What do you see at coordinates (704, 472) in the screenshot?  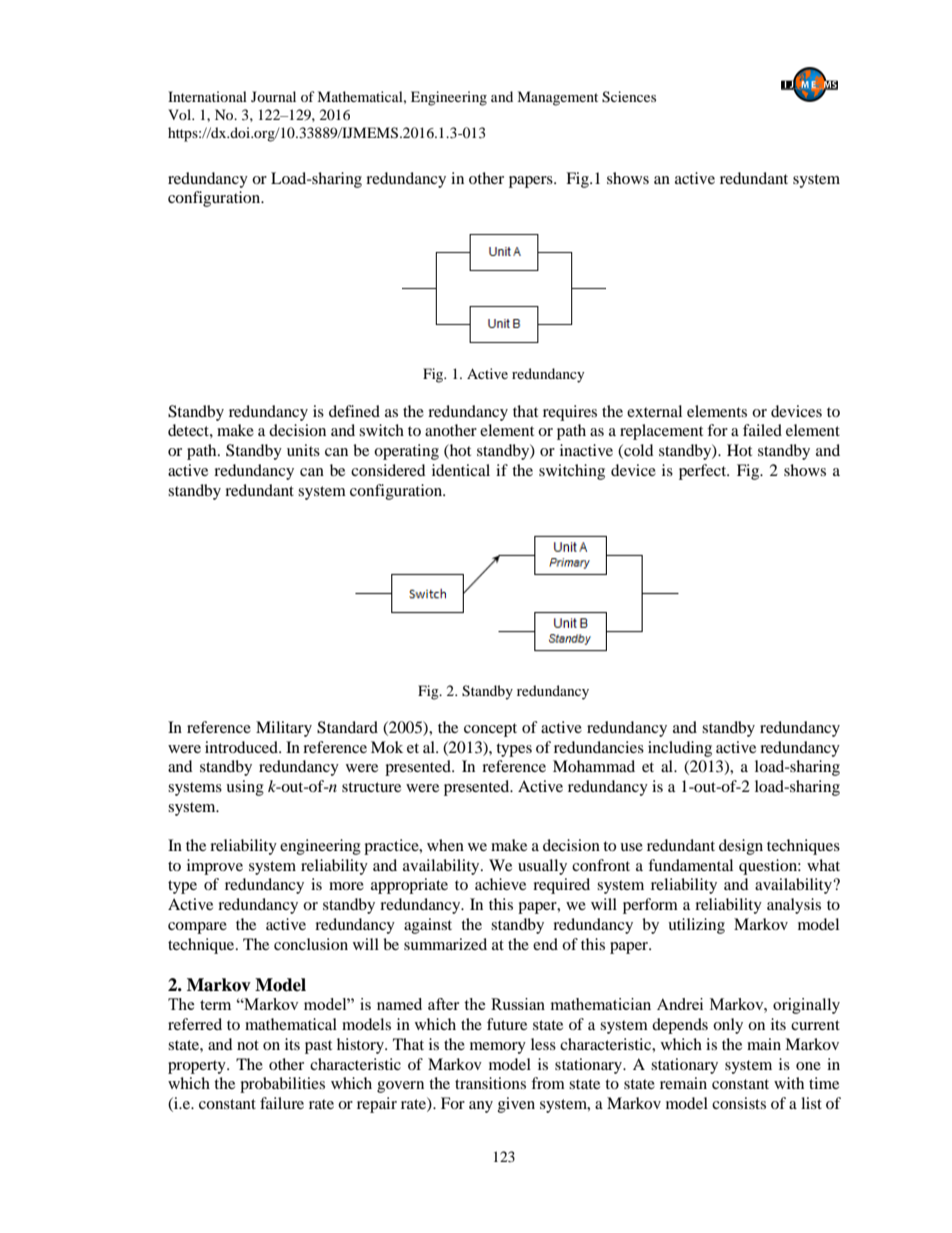 I see `perfect` at bounding box center [704, 472].
